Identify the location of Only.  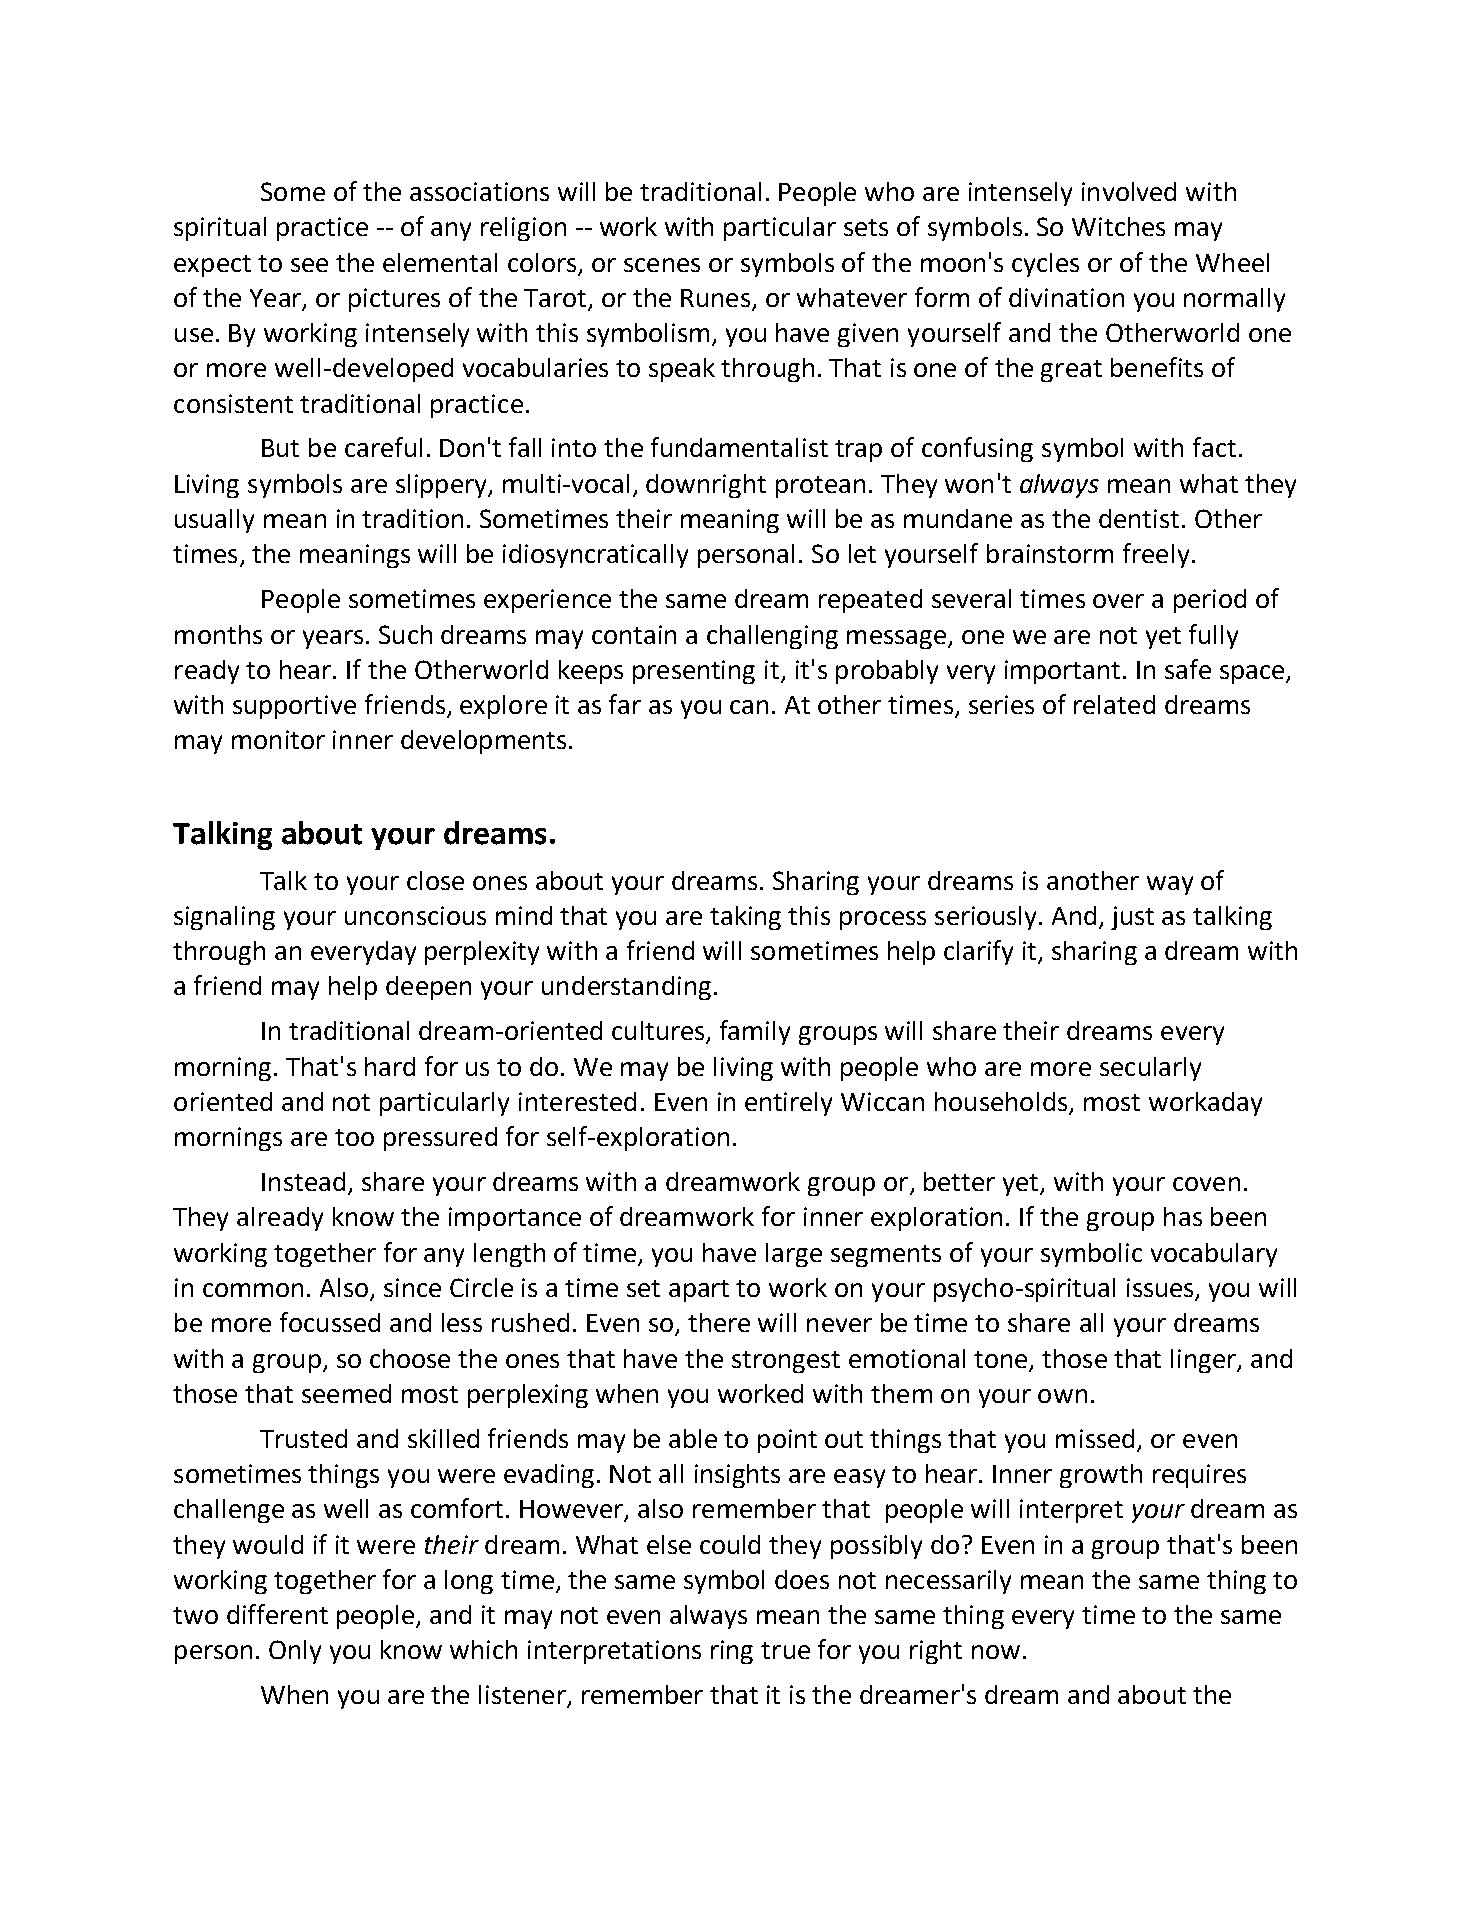
(295, 1652).
